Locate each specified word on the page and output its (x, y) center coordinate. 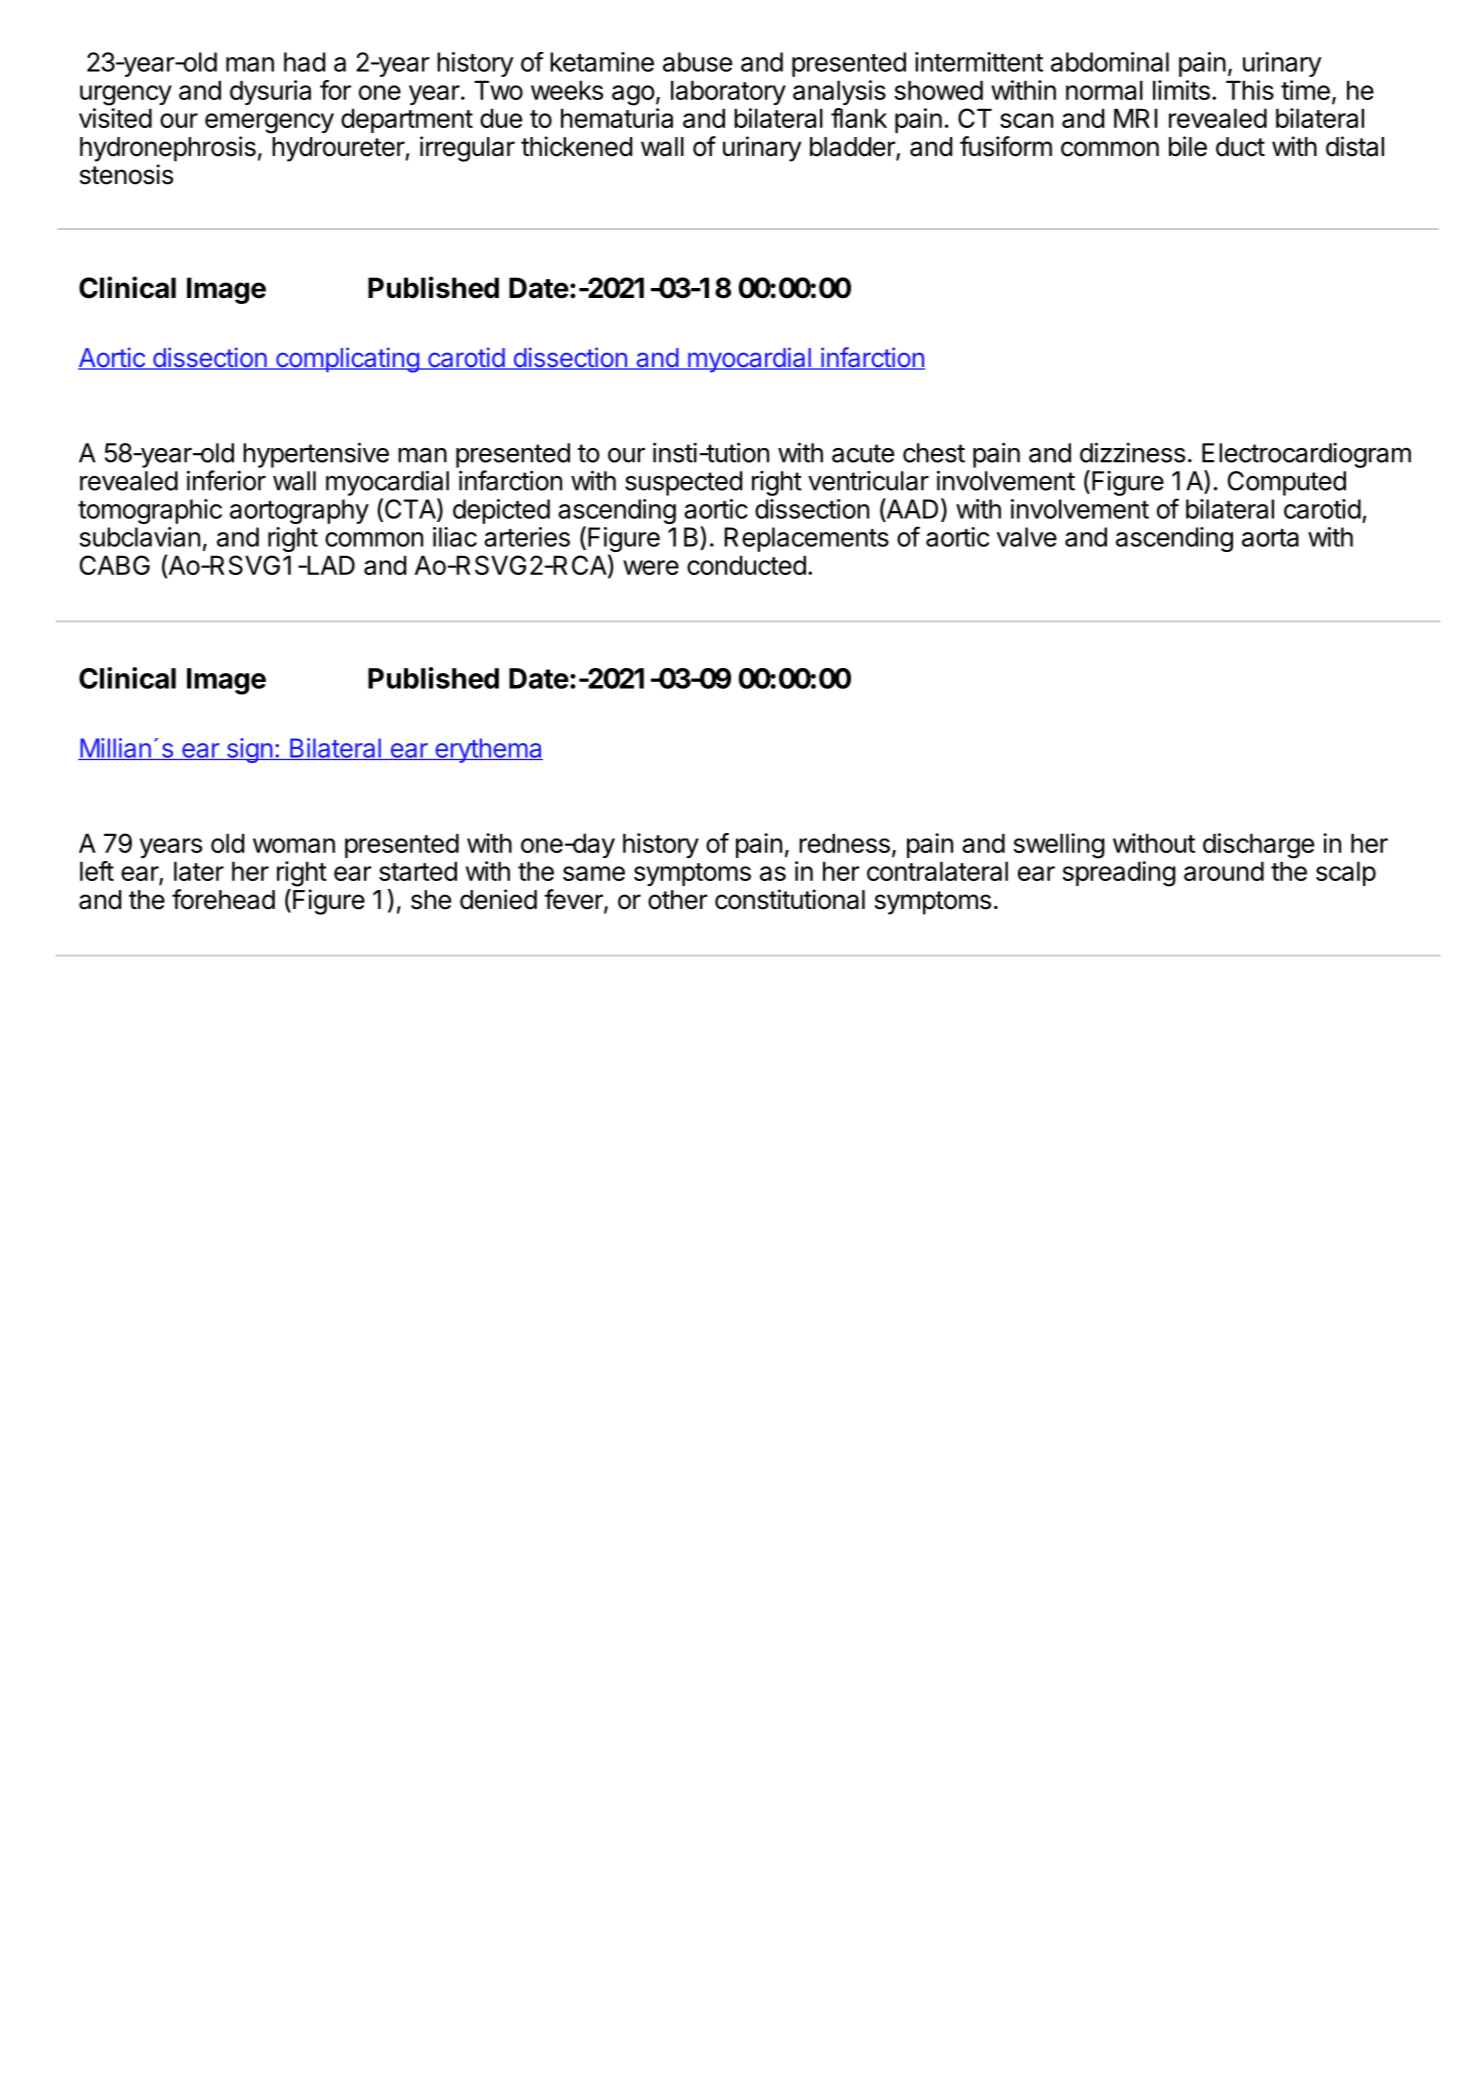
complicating (347, 360)
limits (1181, 90)
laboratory (728, 92)
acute (863, 453)
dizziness (1132, 452)
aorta (1270, 538)
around (1224, 871)
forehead (223, 899)
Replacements (806, 539)
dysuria (270, 92)
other (678, 900)
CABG (115, 565)
